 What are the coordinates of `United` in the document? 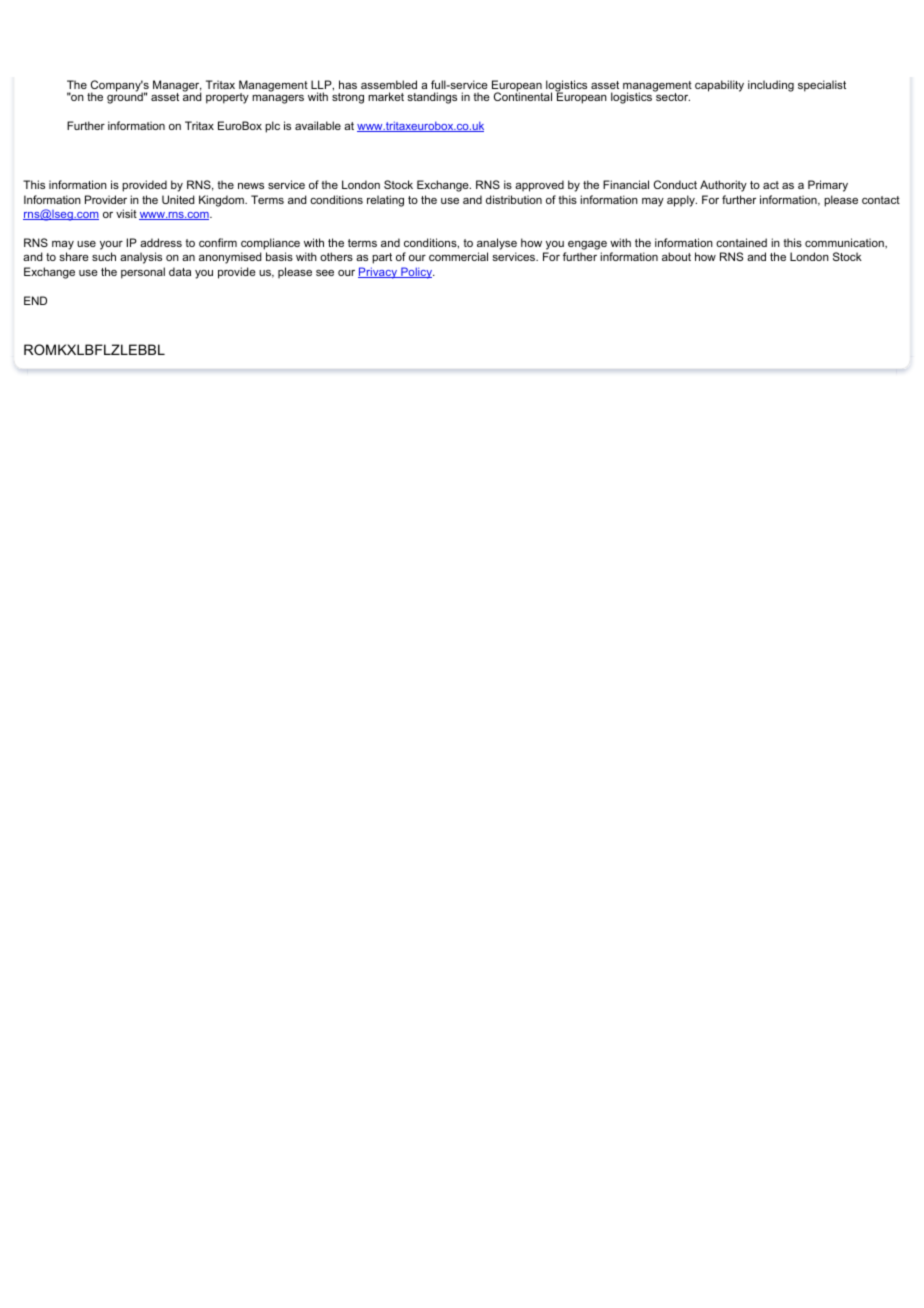 It's located at (178, 199).
